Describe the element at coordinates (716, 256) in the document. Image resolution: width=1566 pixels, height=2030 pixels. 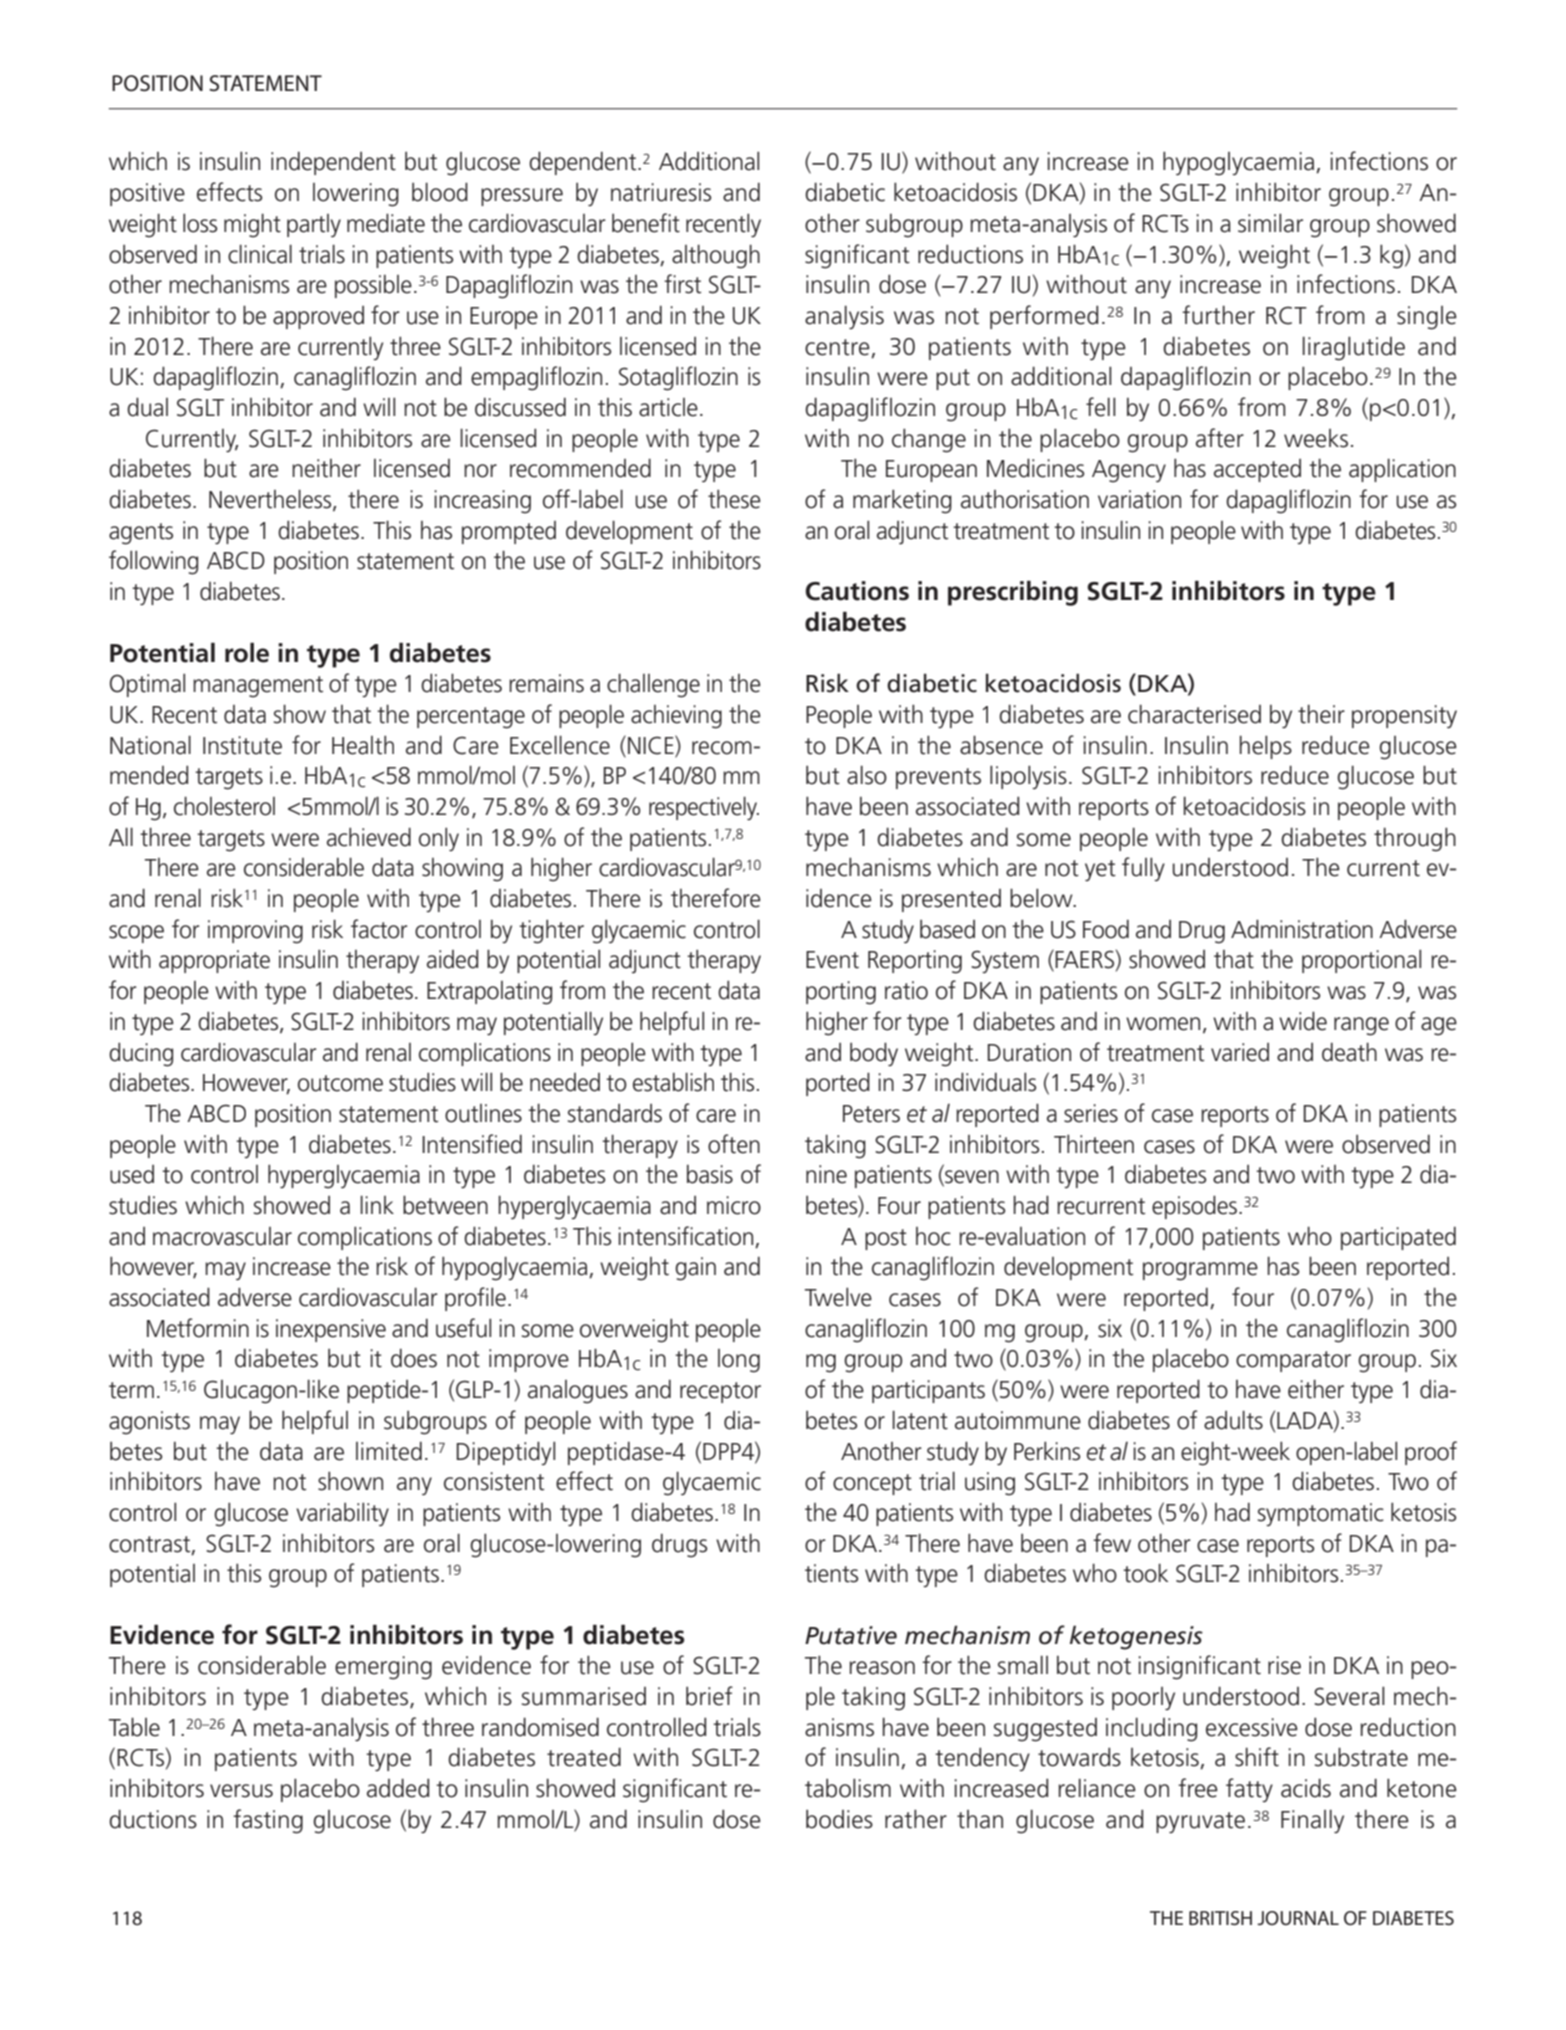
I see `although` at that location.
